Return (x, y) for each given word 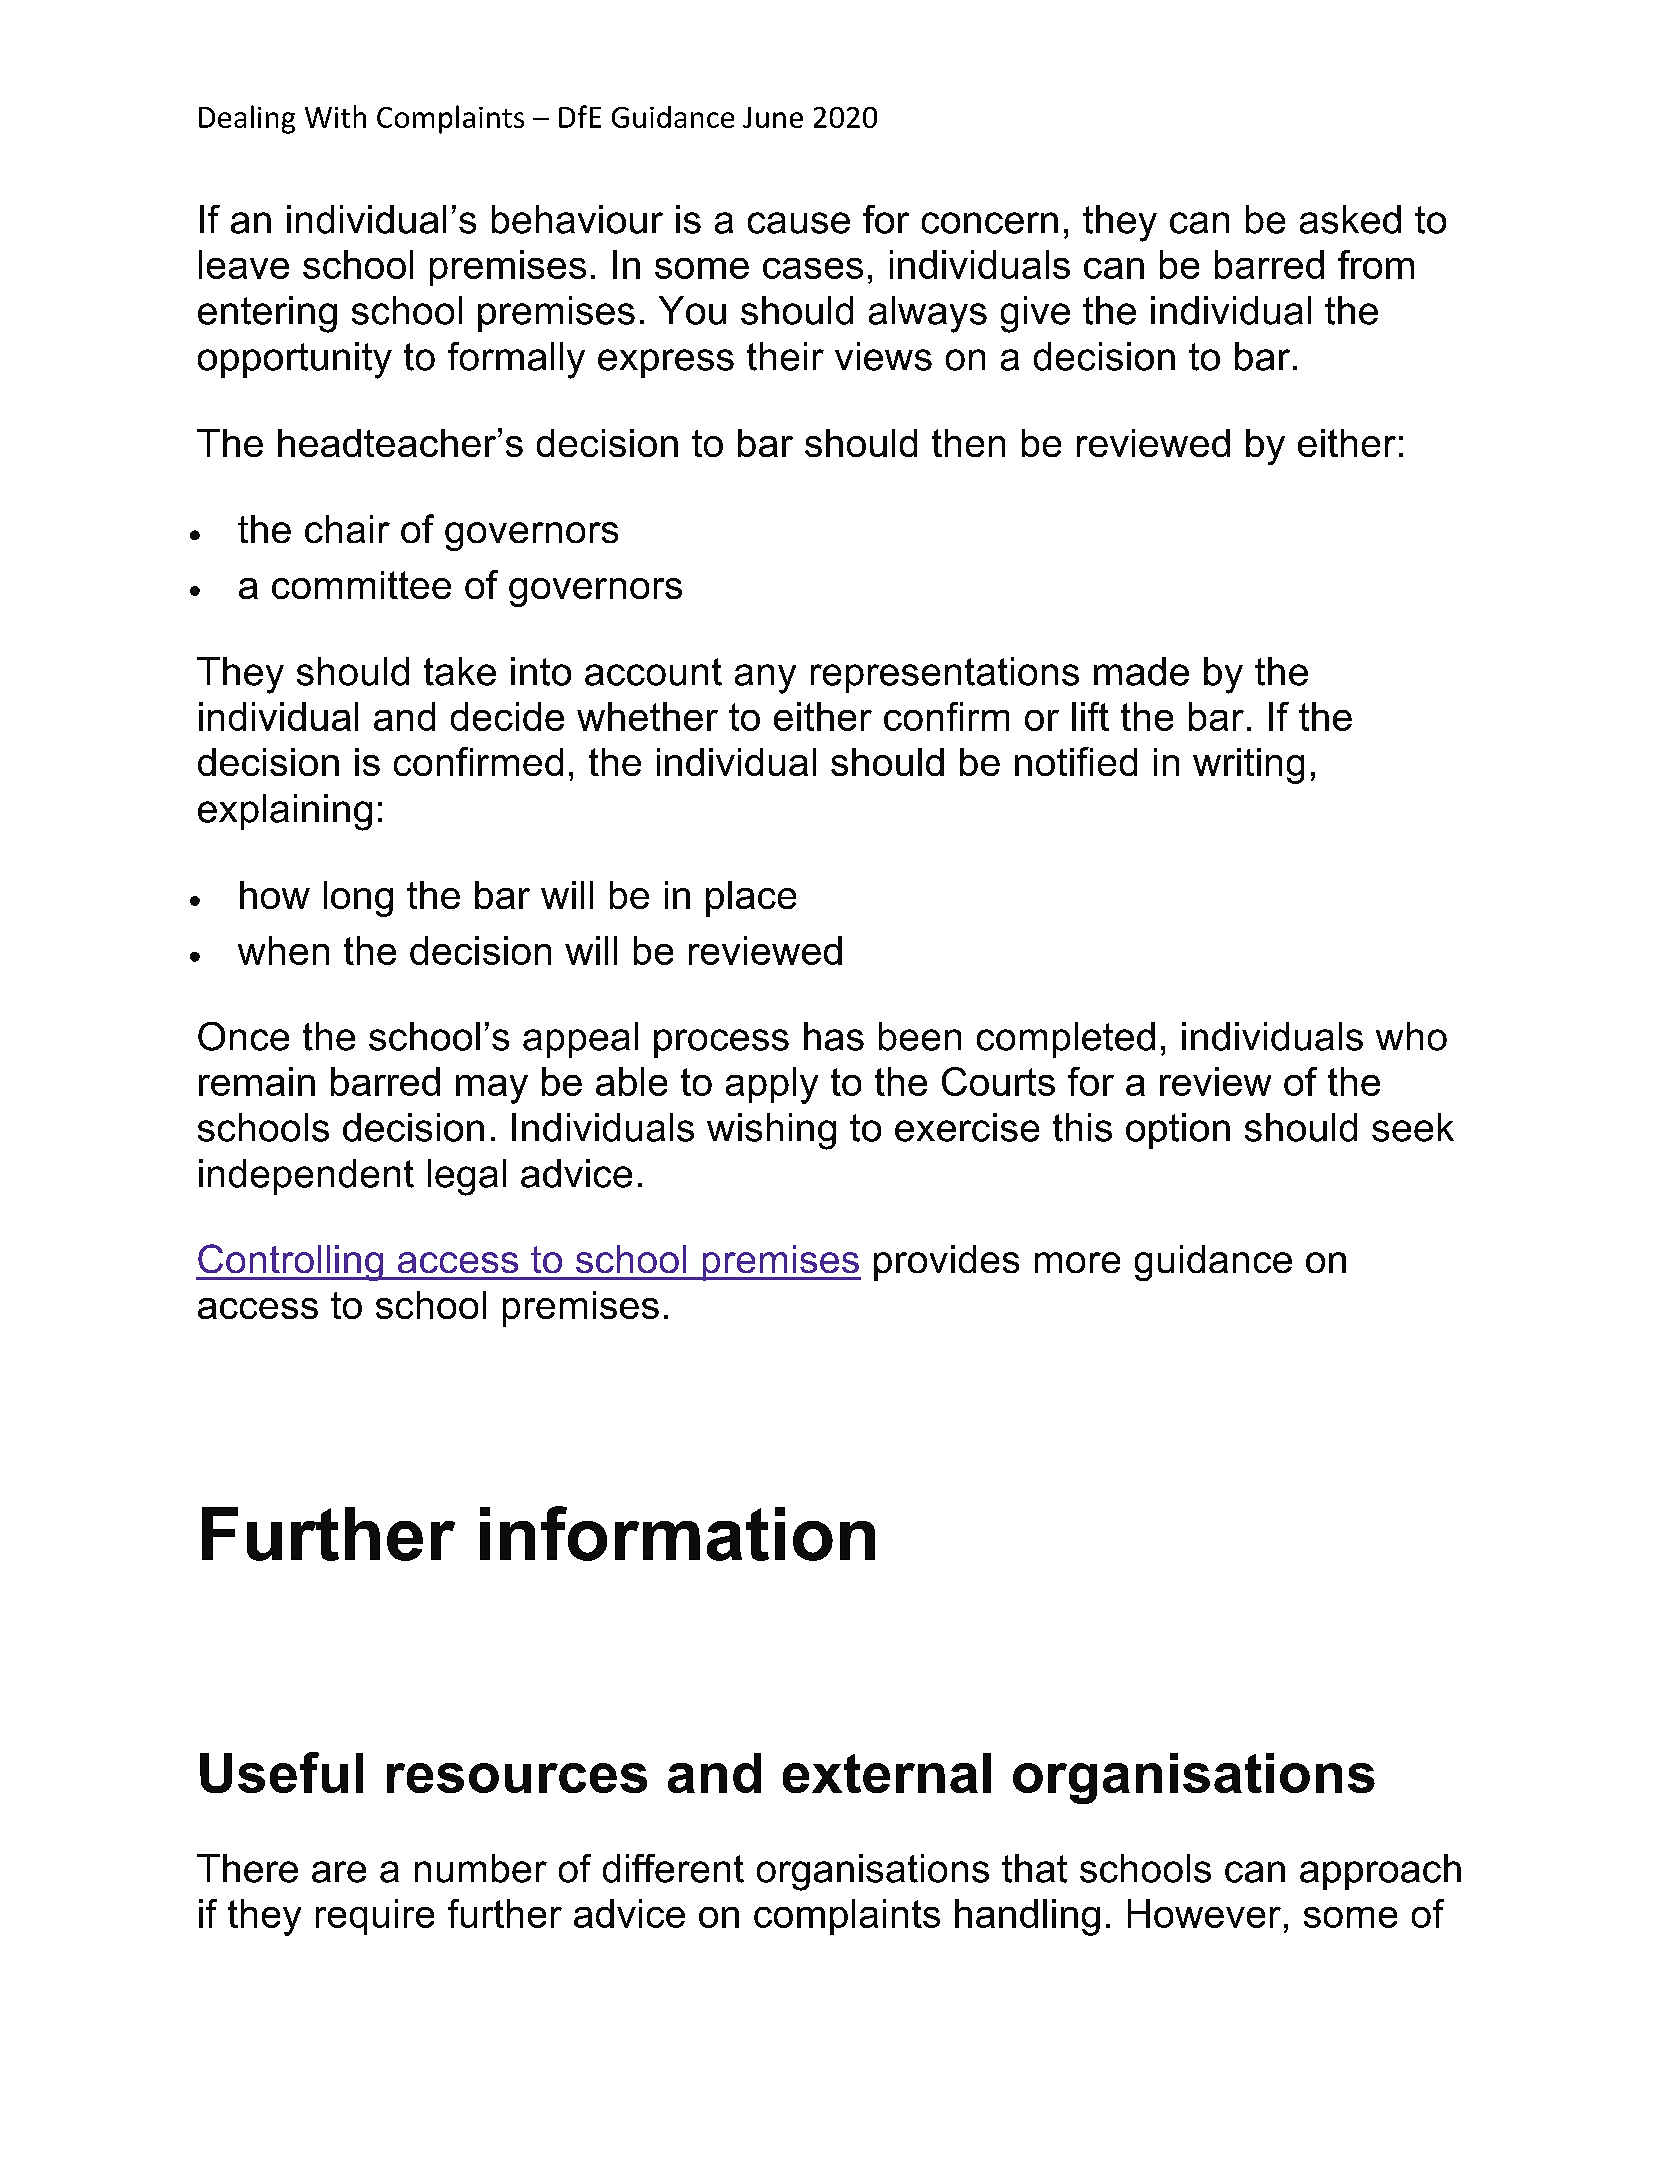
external (887, 1773)
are (339, 1872)
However (1204, 1913)
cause (799, 223)
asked (1350, 219)
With (335, 116)
